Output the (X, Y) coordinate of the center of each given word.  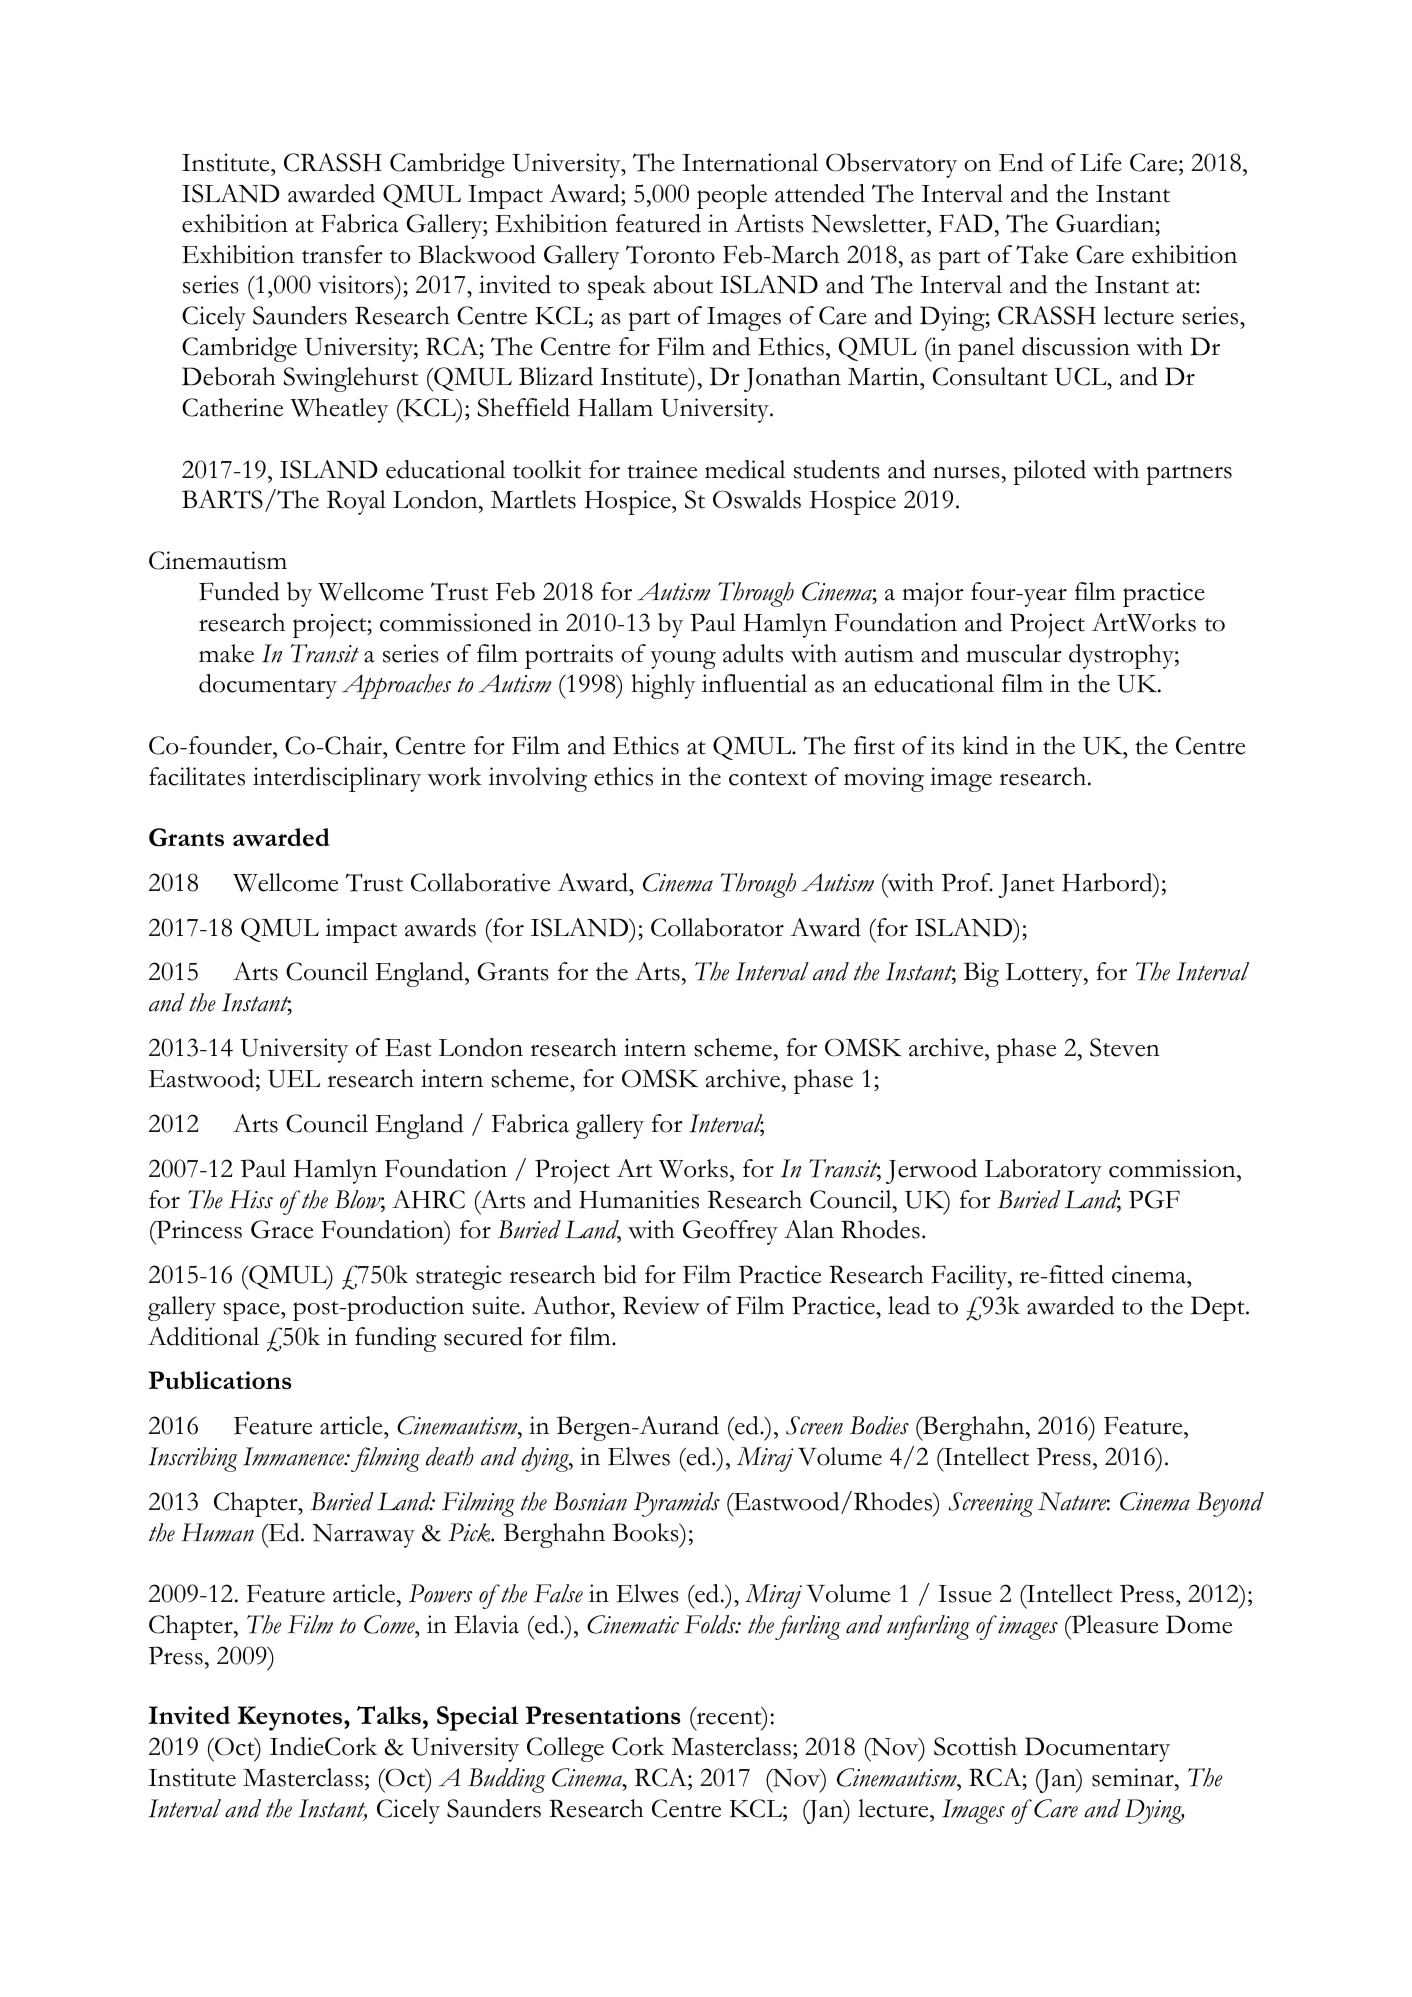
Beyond (1230, 1504)
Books (647, 1532)
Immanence (295, 1456)
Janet (1026, 886)
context (768, 779)
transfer (342, 254)
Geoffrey (730, 1232)
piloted (1049, 472)
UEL (294, 1079)
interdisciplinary (337, 779)
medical (745, 469)
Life (1101, 162)
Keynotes (291, 1718)
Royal (356, 502)
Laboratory (1043, 1171)
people (732, 196)
